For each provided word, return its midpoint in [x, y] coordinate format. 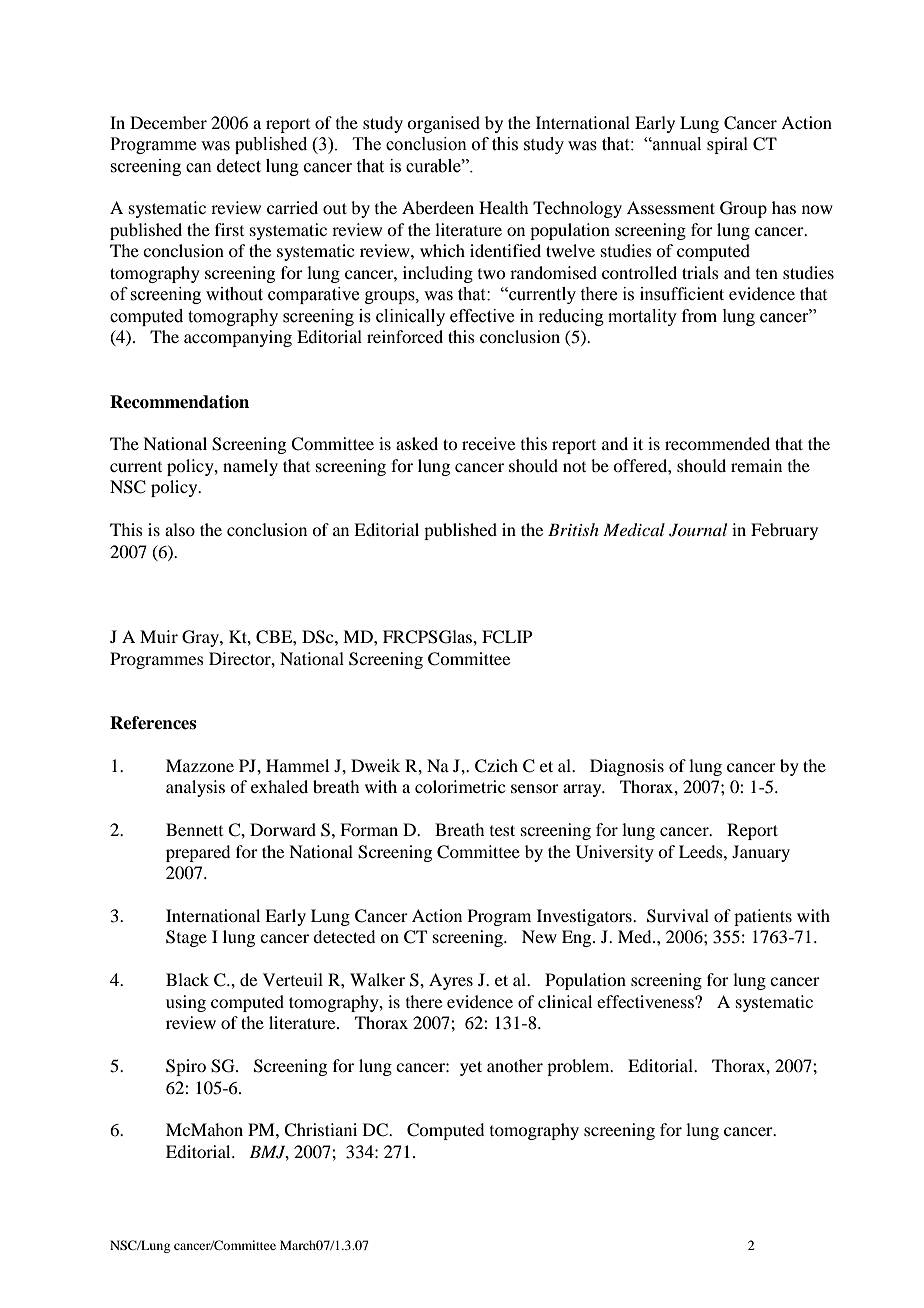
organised [443, 124]
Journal [698, 530]
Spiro [186, 1067]
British [573, 529]
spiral [727, 145]
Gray [201, 638]
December [168, 122]
